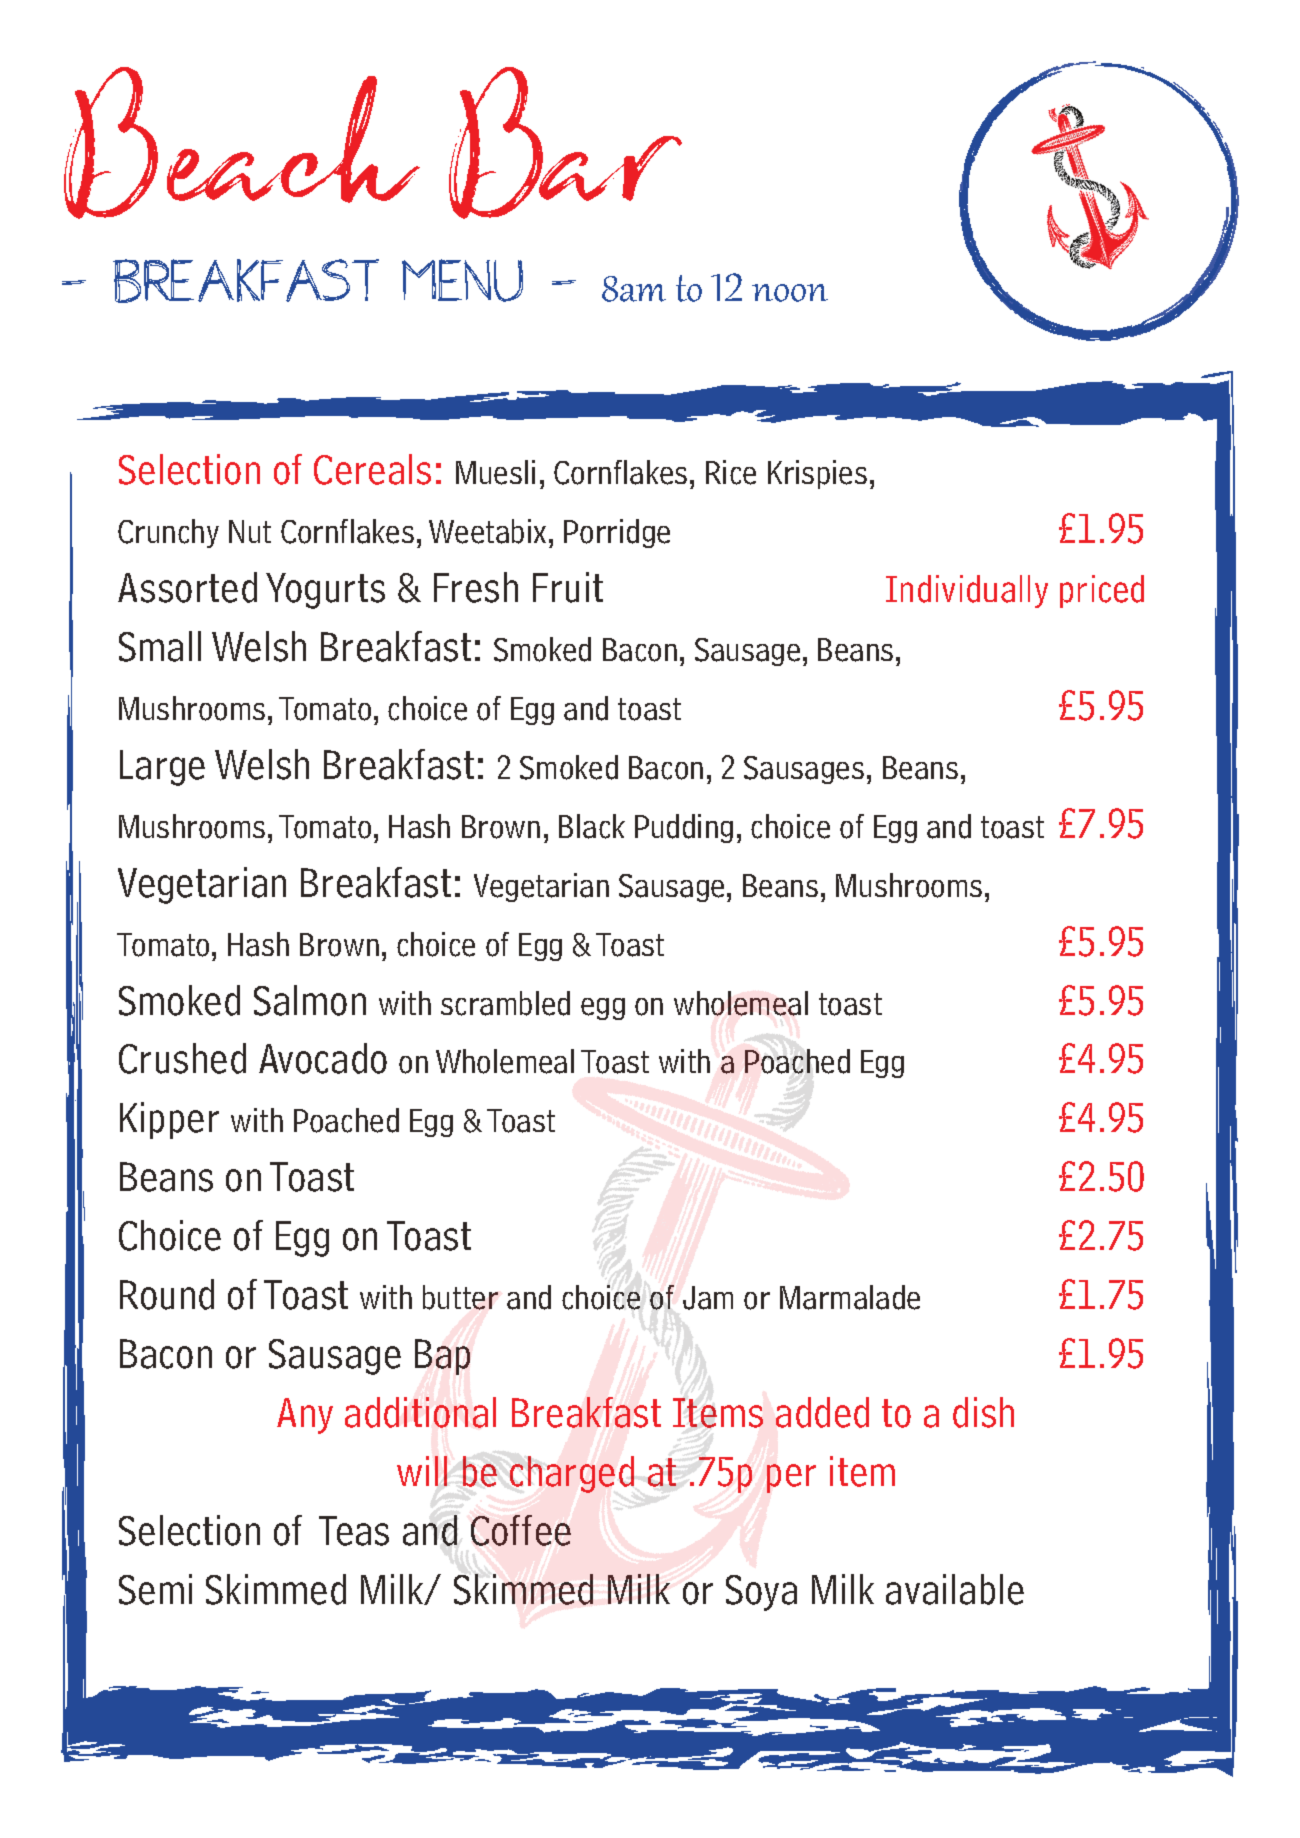 The width and height of the screenshot is (1300, 1838). I want to click on Nut, so click(250, 531).
